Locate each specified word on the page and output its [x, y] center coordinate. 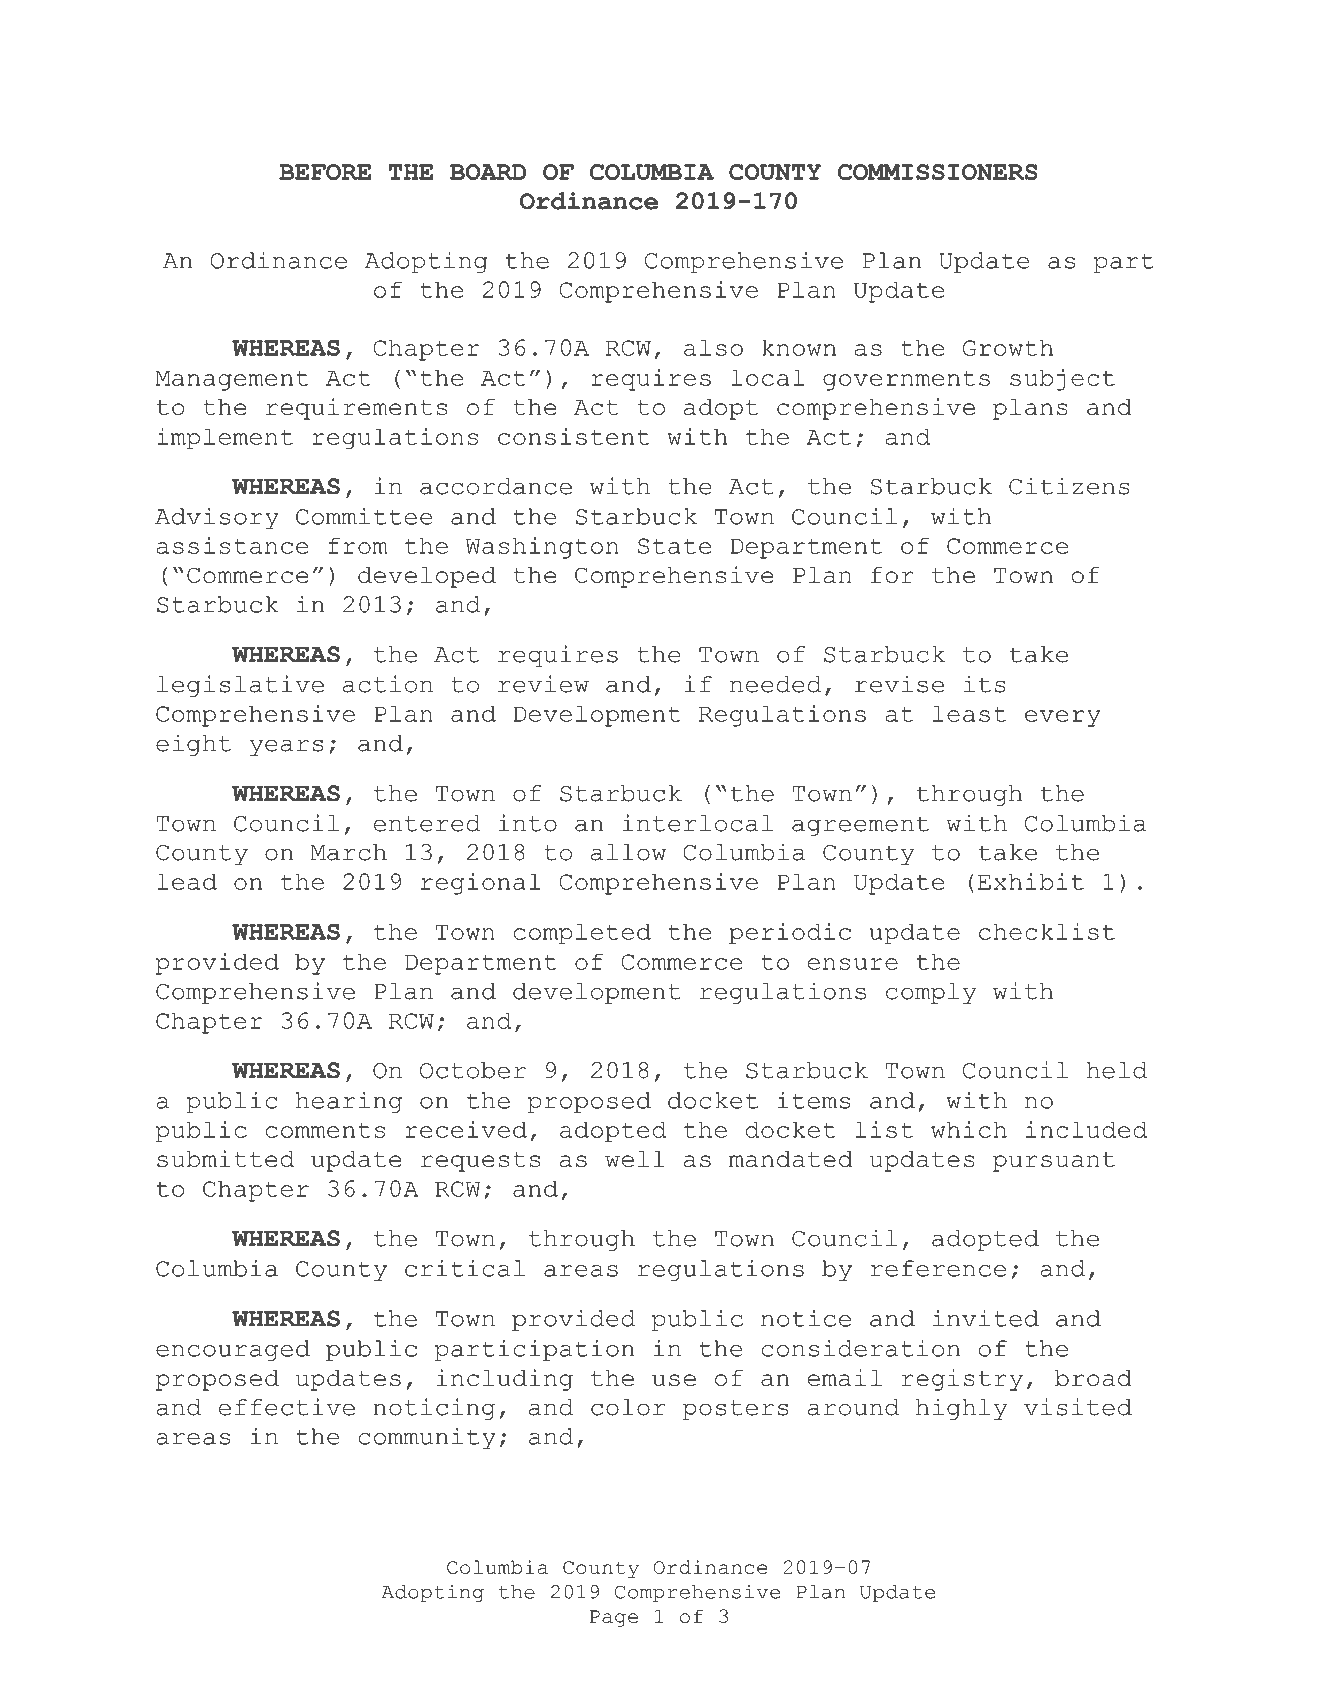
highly [962, 1409]
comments [325, 1130]
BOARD [488, 172]
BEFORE [325, 172]
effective [287, 1407]
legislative [240, 686]
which [969, 1129]
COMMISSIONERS [937, 172]
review [543, 684]
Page [614, 1618]
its [985, 684]
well [635, 1159]
